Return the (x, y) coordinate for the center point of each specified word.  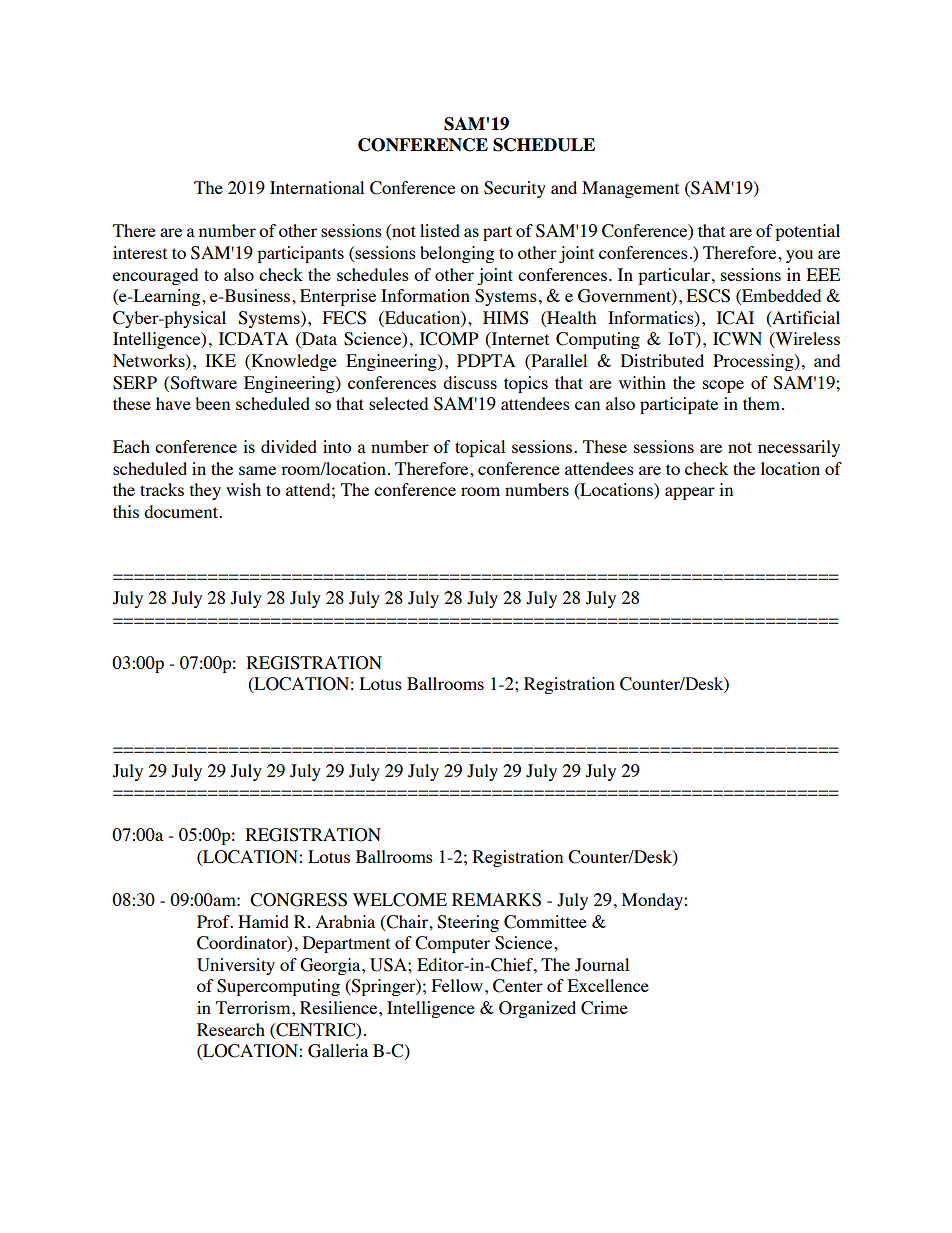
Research (231, 1029)
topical (480, 448)
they (205, 491)
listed (440, 230)
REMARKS (496, 900)
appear (690, 493)
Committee (545, 922)
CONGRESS (298, 900)
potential (807, 232)
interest (140, 252)
